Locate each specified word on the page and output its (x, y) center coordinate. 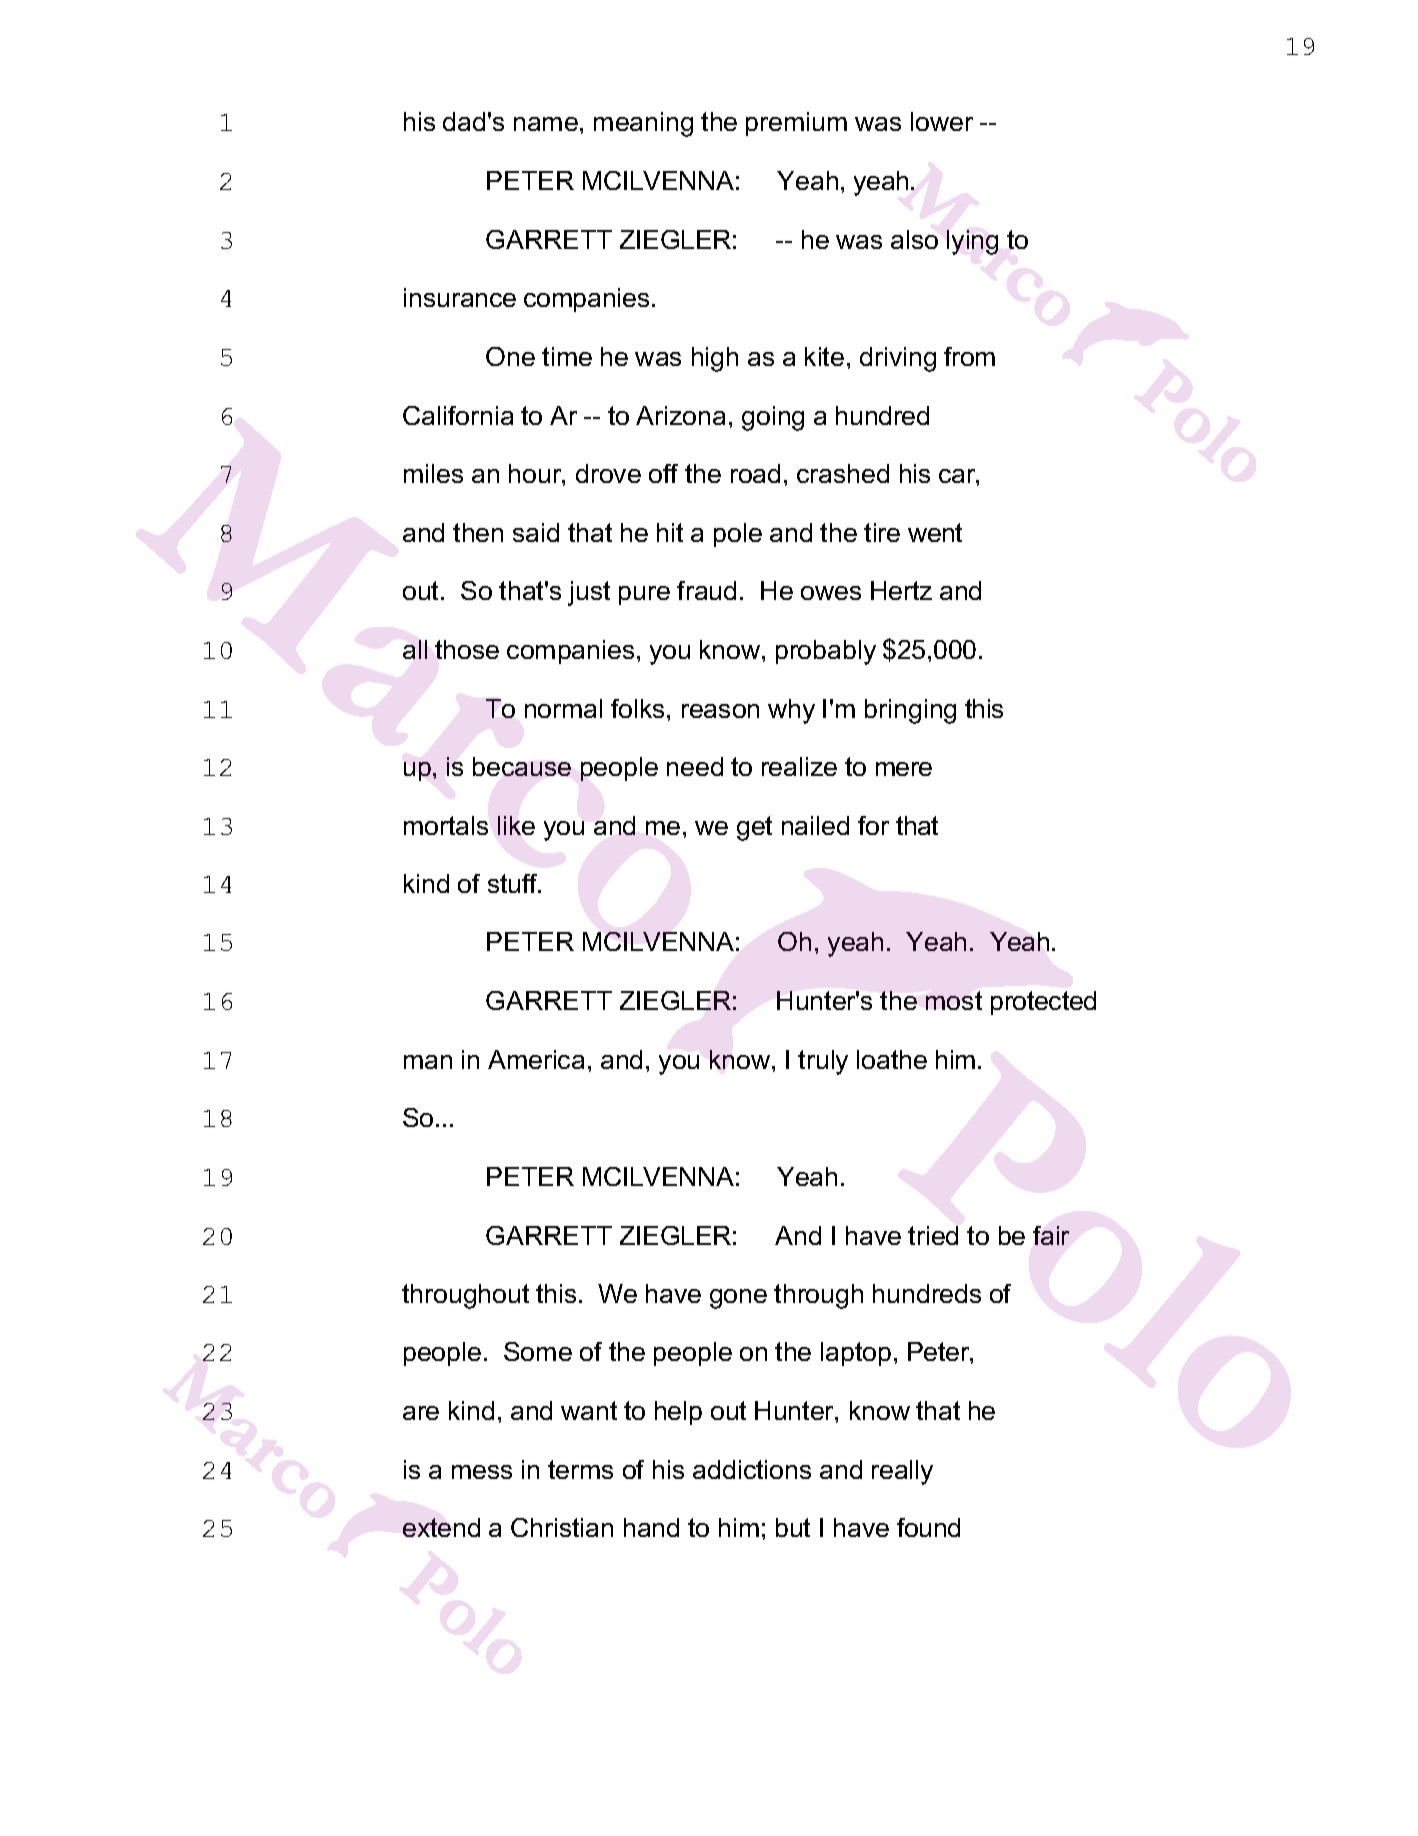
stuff (514, 883)
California (458, 415)
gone (738, 1299)
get (754, 828)
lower (942, 121)
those (467, 649)
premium (796, 124)
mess (482, 1472)
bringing (910, 711)
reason (720, 711)
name (546, 124)
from (969, 356)
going (773, 418)
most (954, 1000)
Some (538, 1351)
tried (933, 1235)
